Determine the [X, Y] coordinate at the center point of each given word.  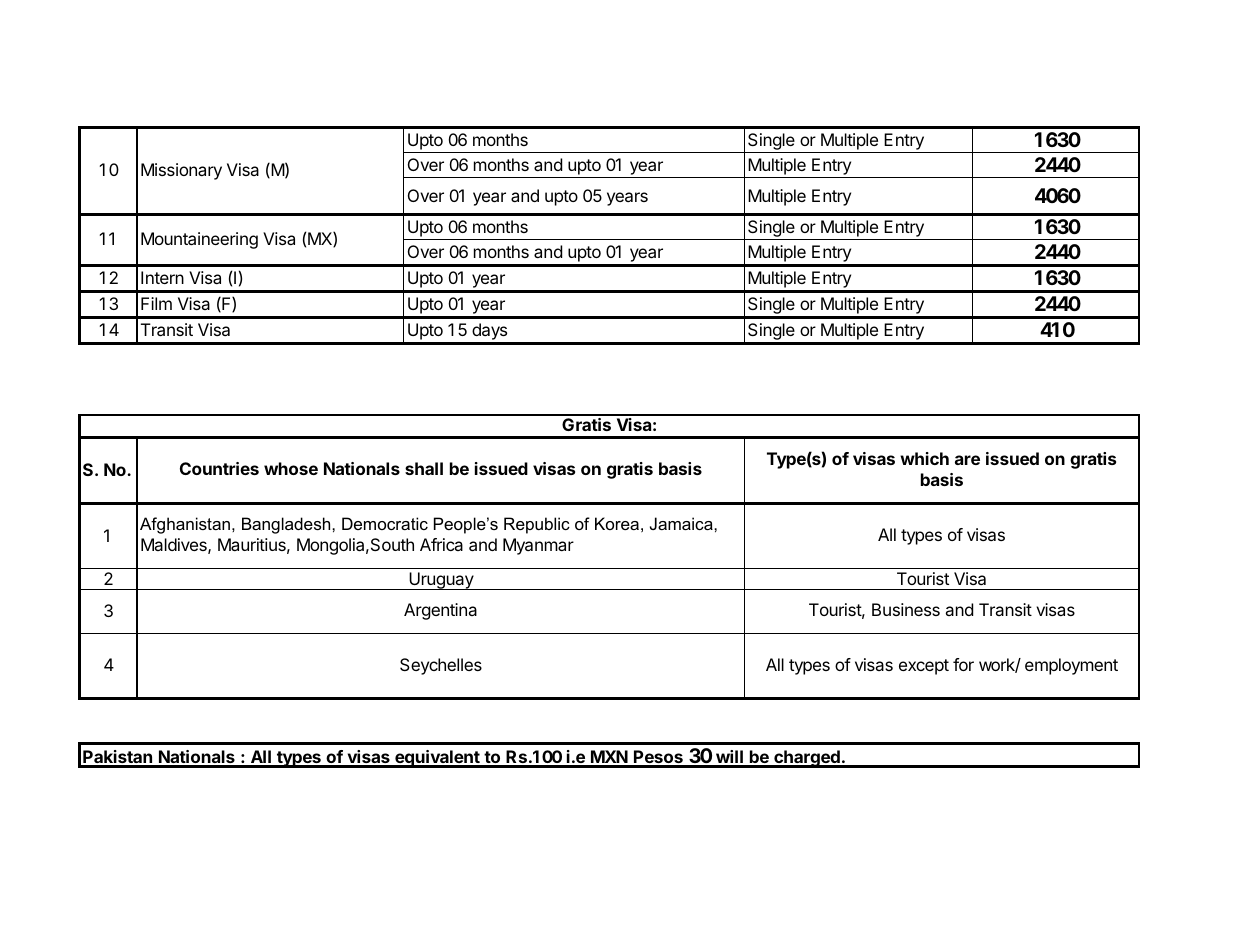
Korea [617, 523]
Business [906, 609]
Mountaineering [199, 240]
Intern [162, 277]
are [967, 460]
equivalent [437, 759]
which [924, 458]
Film [156, 303]
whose [291, 468]
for [963, 664]
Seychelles [441, 666]
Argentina [440, 611]
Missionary [181, 171]
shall [424, 468]
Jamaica [682, 523]
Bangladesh [287, 525]
